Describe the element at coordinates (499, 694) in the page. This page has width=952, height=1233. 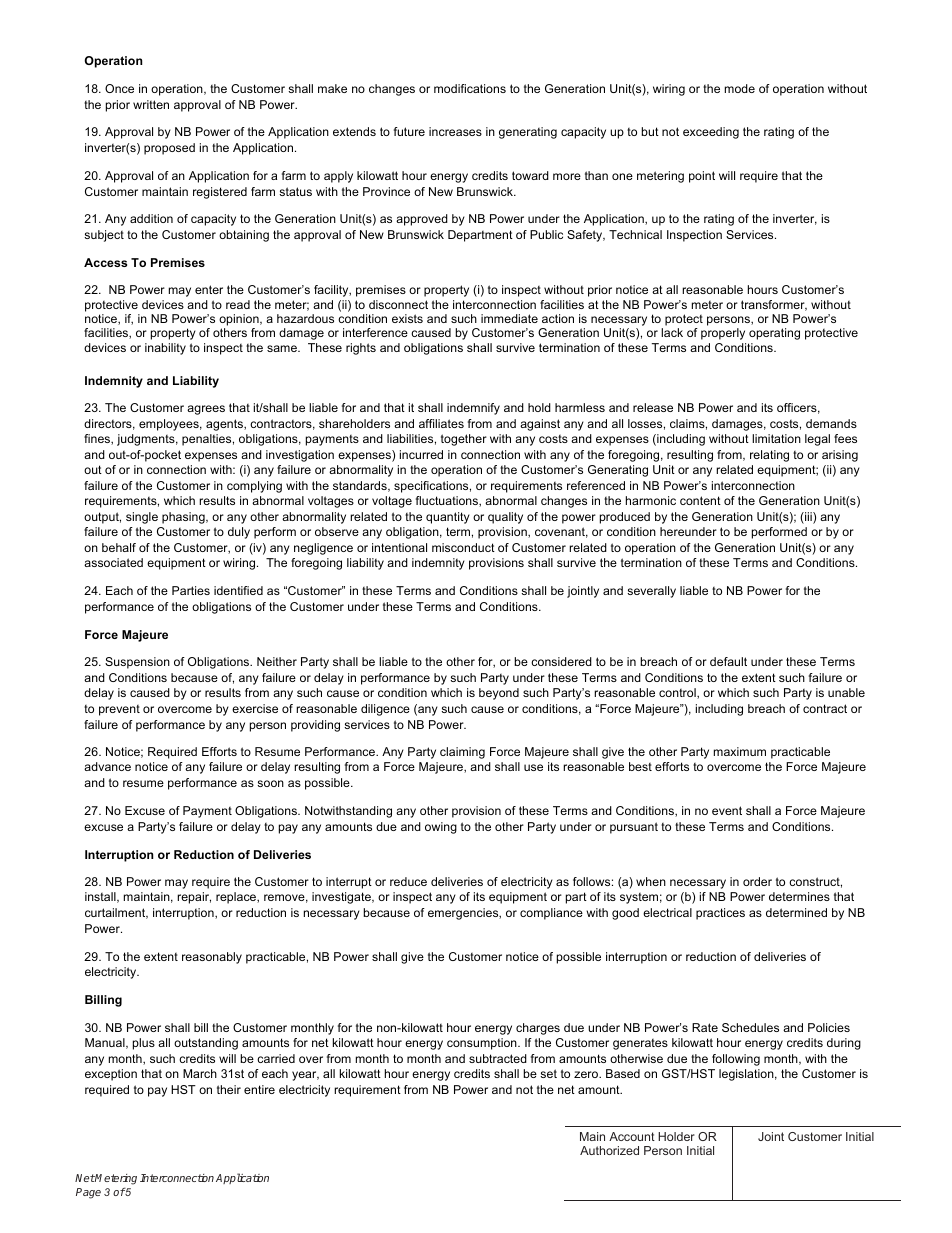
I see `beyond` at that location.
